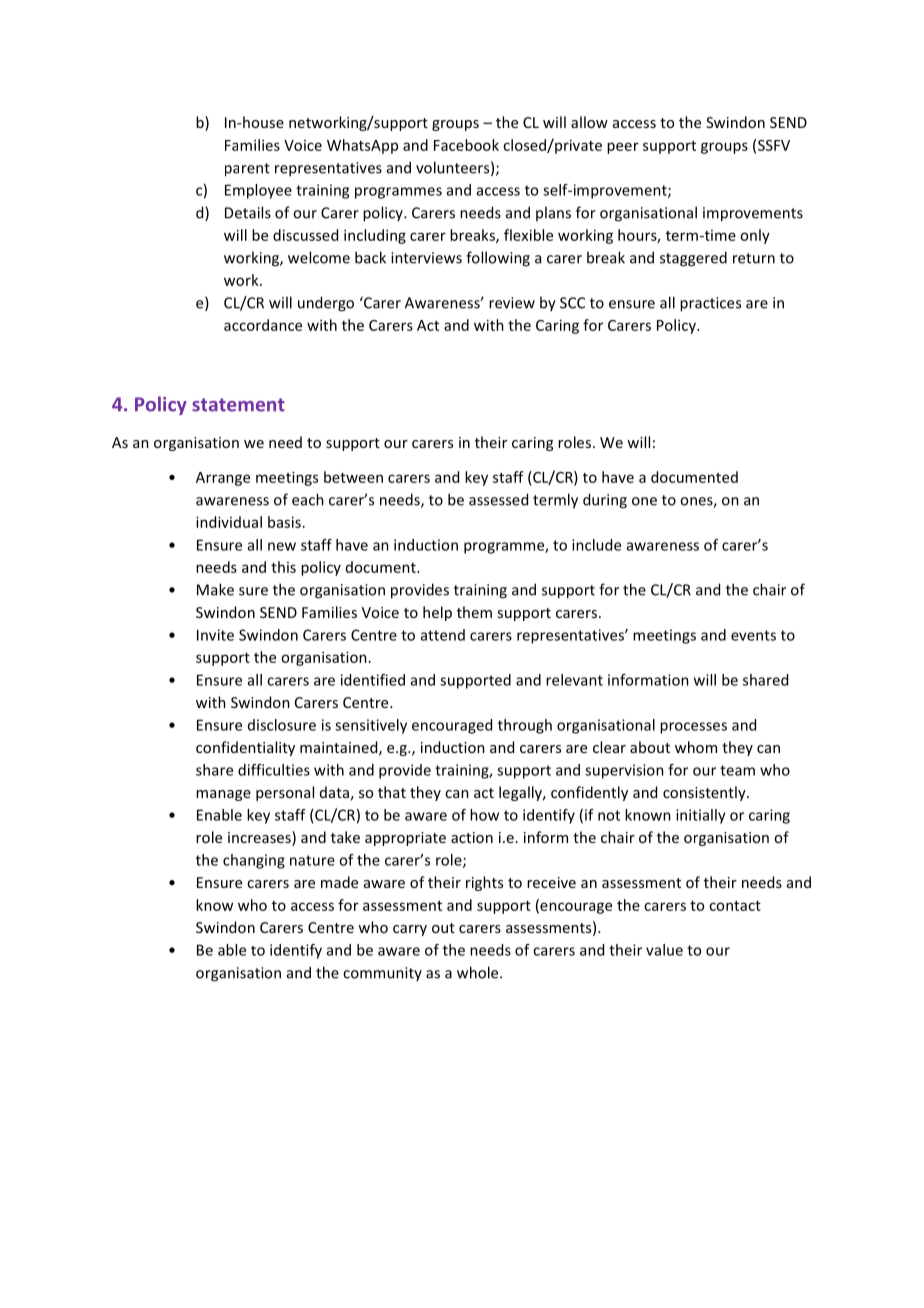  I want to click on include, so click(596, 545).
